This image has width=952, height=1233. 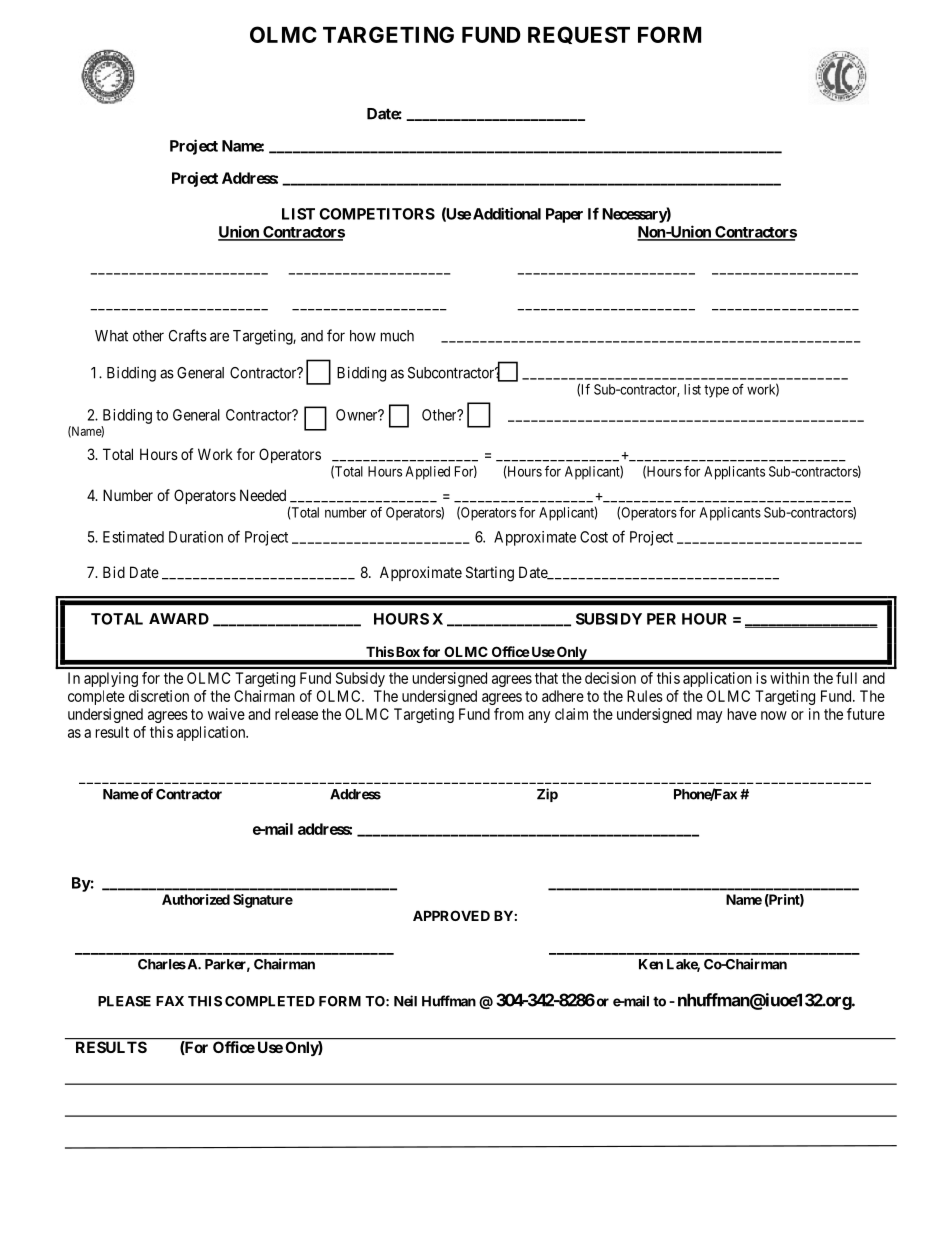 I want to click on type, so click(x=716, y=391).
